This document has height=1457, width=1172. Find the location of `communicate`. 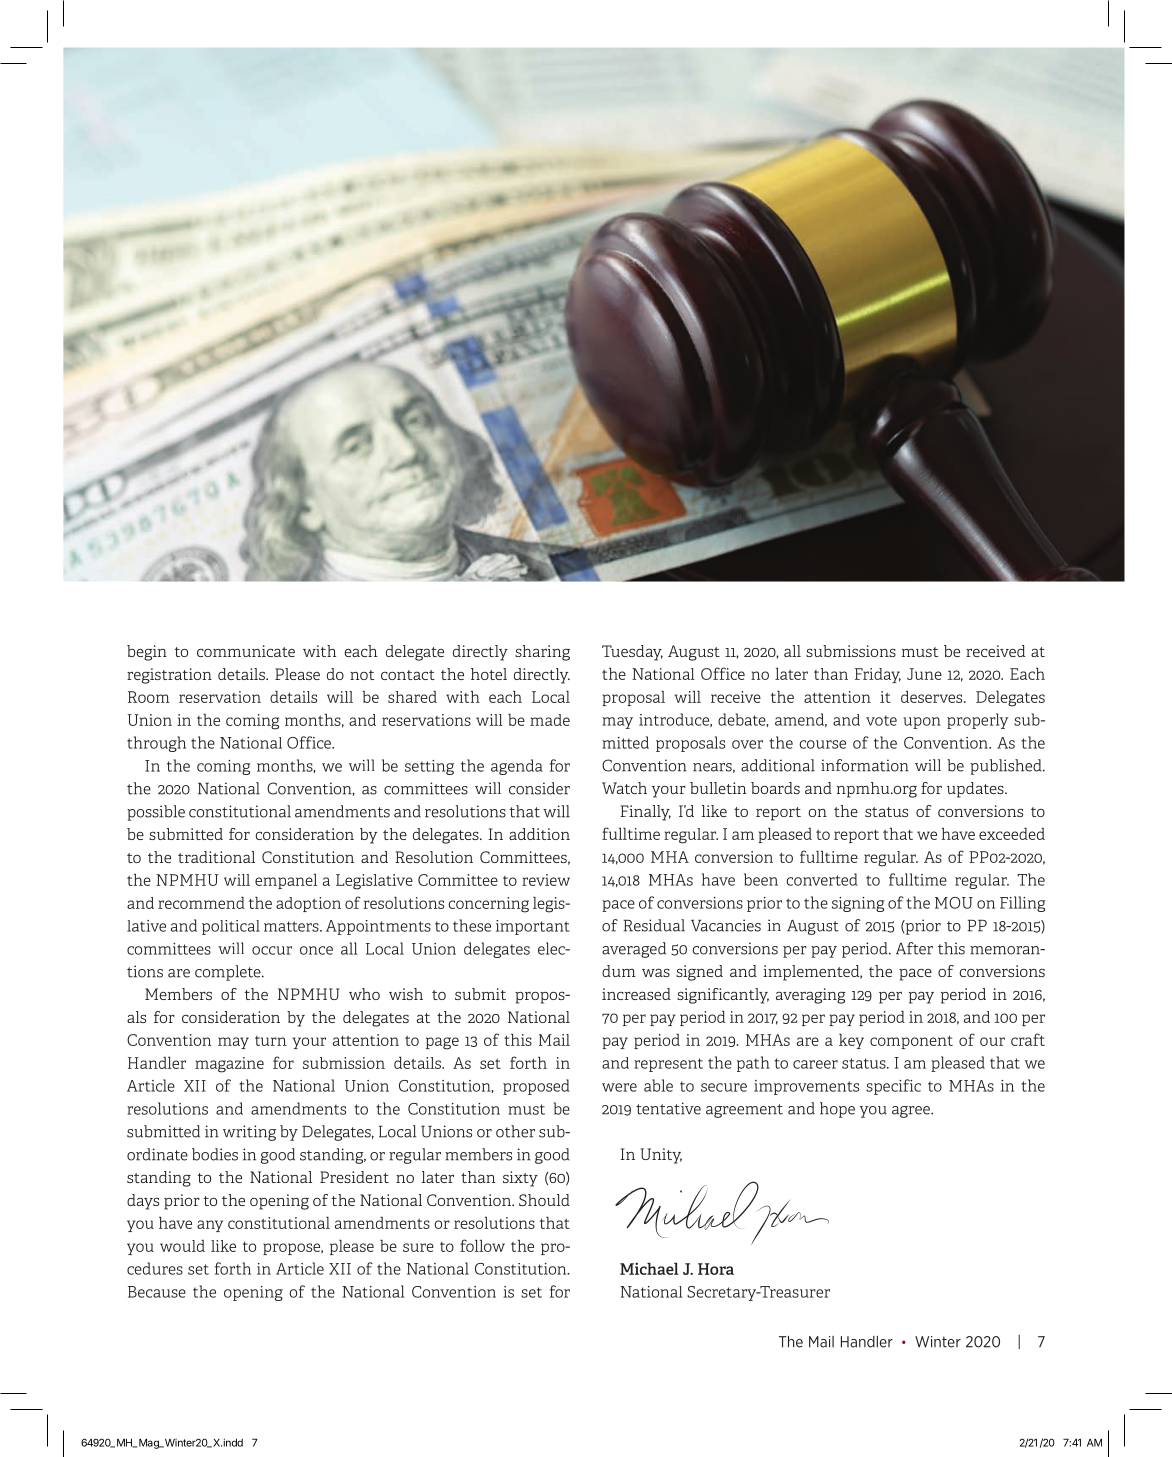

communicate is located at coordinates (246, 651).
